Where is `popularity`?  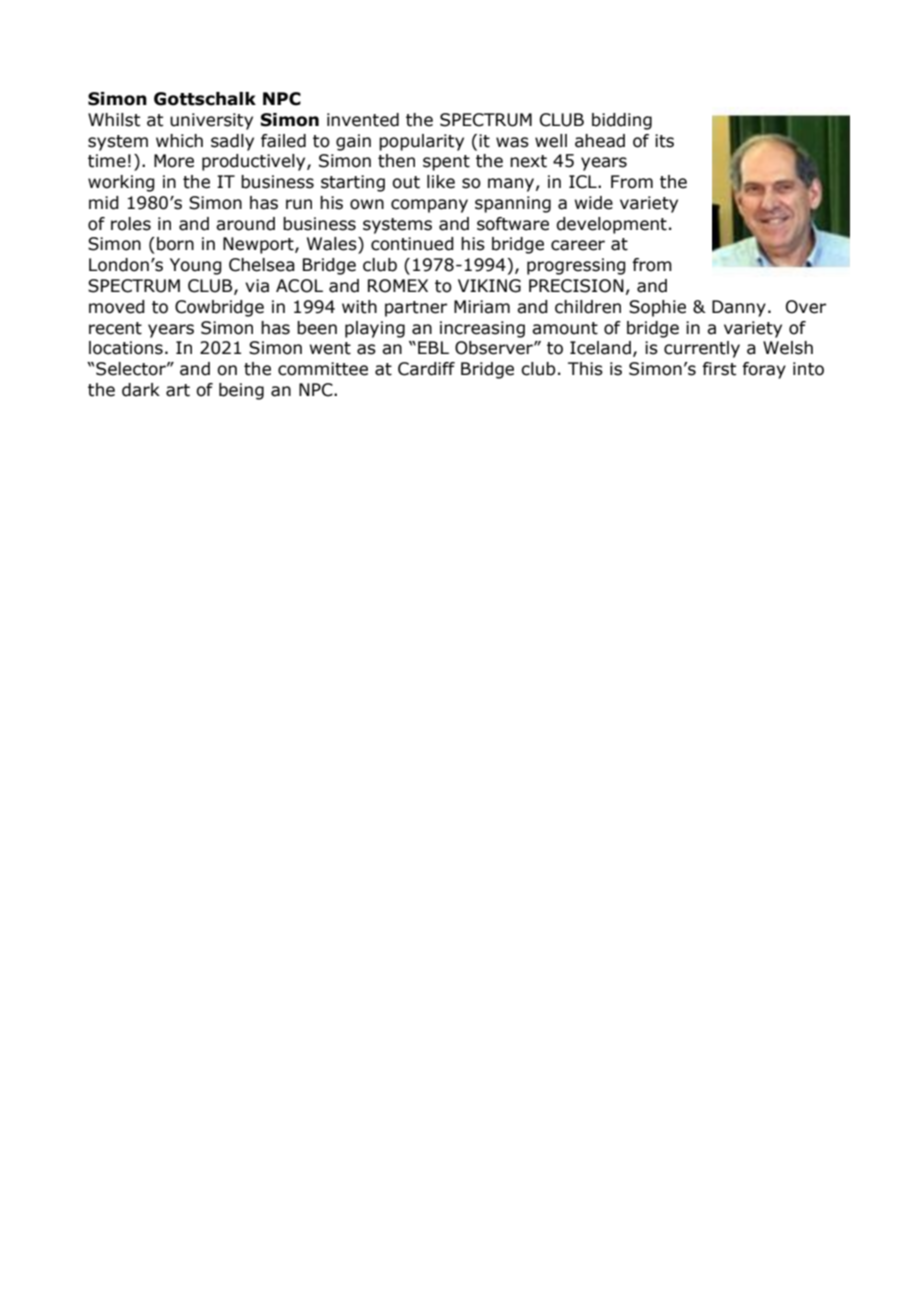
popularity is located at coordinates (421, 142).
